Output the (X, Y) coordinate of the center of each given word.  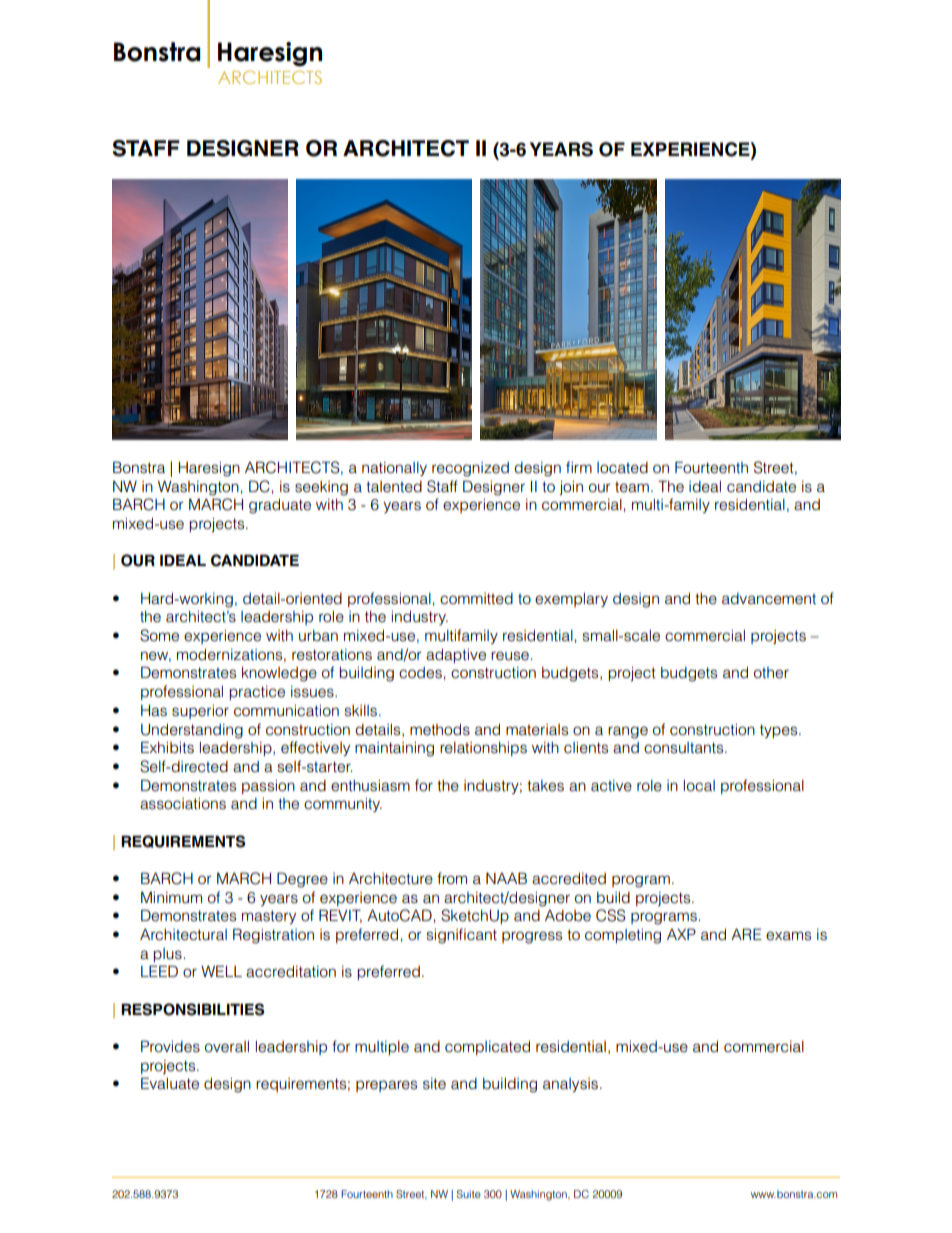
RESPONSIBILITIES (193, 1009)
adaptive (456, 656)
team (632, 487)
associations (183, 804)
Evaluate (170, 1083)
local (699, 786)
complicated (487, 1048)
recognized (470, 469)
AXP (681, 934)
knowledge (279, 674)
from (452, 878)
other (771, 673)
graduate (280, 506)
